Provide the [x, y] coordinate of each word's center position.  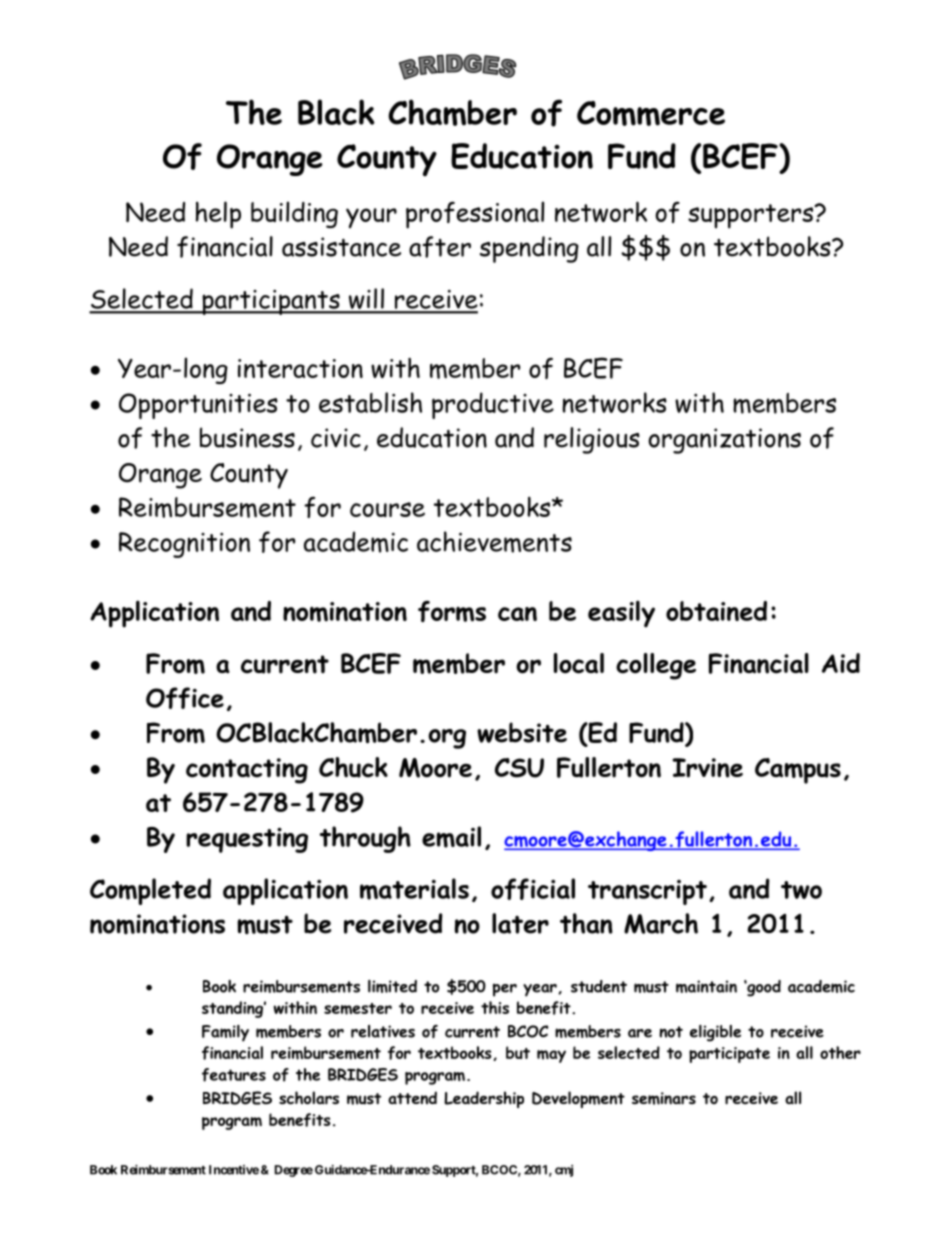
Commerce [651, 113]
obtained [716, 611]
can [517, 614]
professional [475, 215]
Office [185, 698]
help [218, 215]
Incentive [234, 1170]
